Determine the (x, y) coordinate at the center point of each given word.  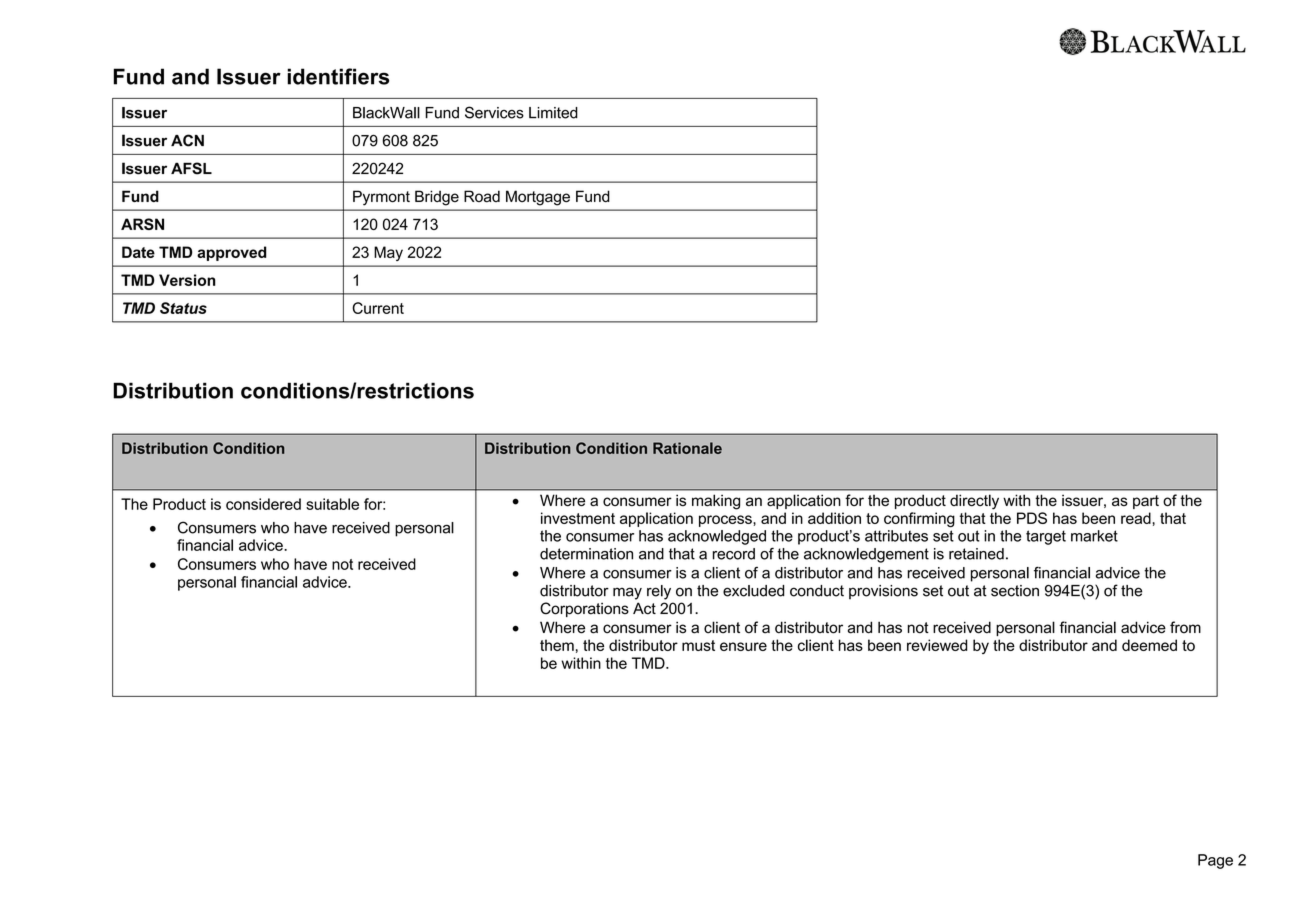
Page (1215, 861)
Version (187, 280)
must (698, 645)
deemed (1149, 645)
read (1136, 518)
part (1146, 502)
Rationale (687, 448)
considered (263, 504)
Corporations (584, 609)
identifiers (338, 76)
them (557, 645)
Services (494, 112)
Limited (553, 113)
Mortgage (538, 198)
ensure (743, 646)
